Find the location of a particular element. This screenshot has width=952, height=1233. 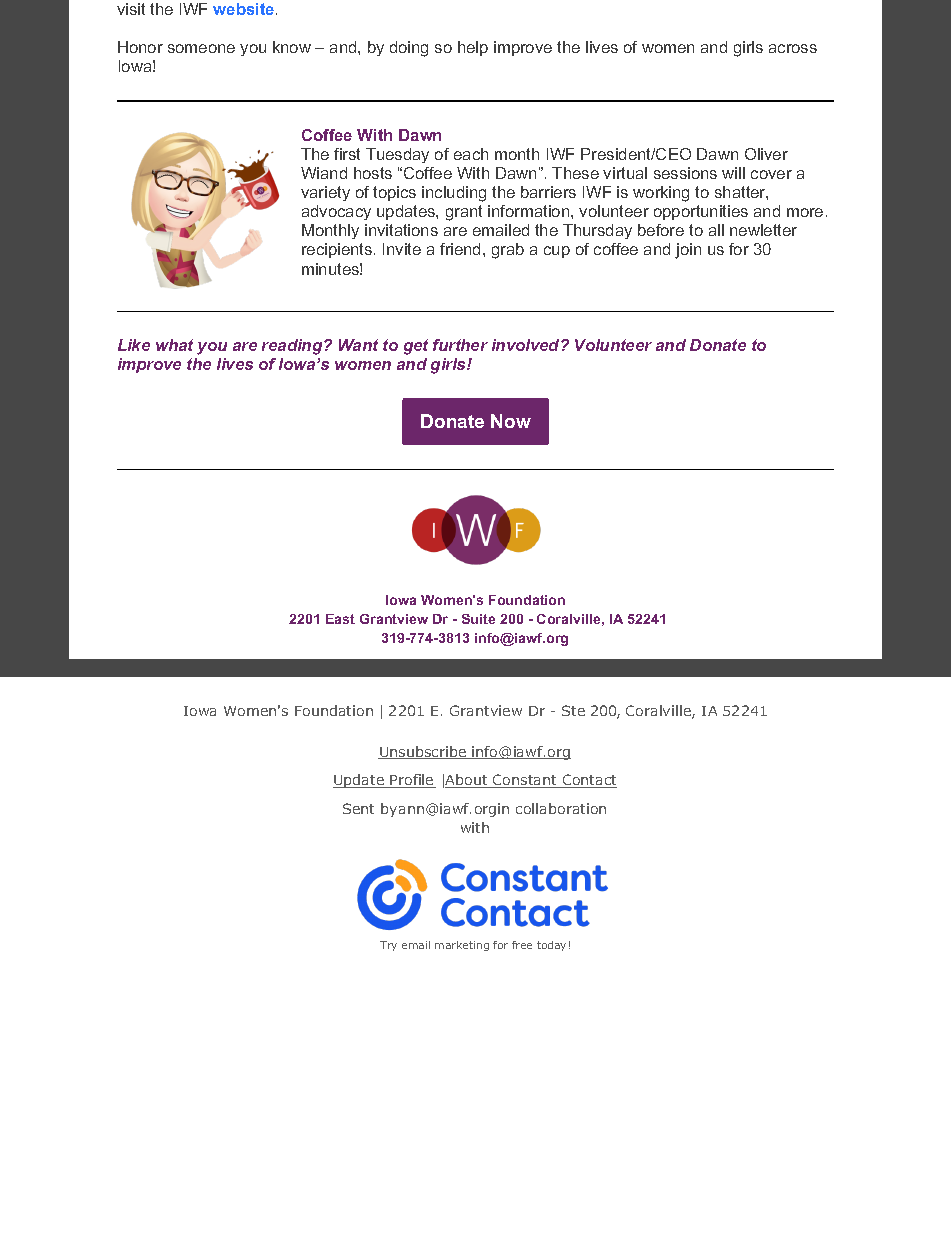

East is located at coordinates (340, 619).
